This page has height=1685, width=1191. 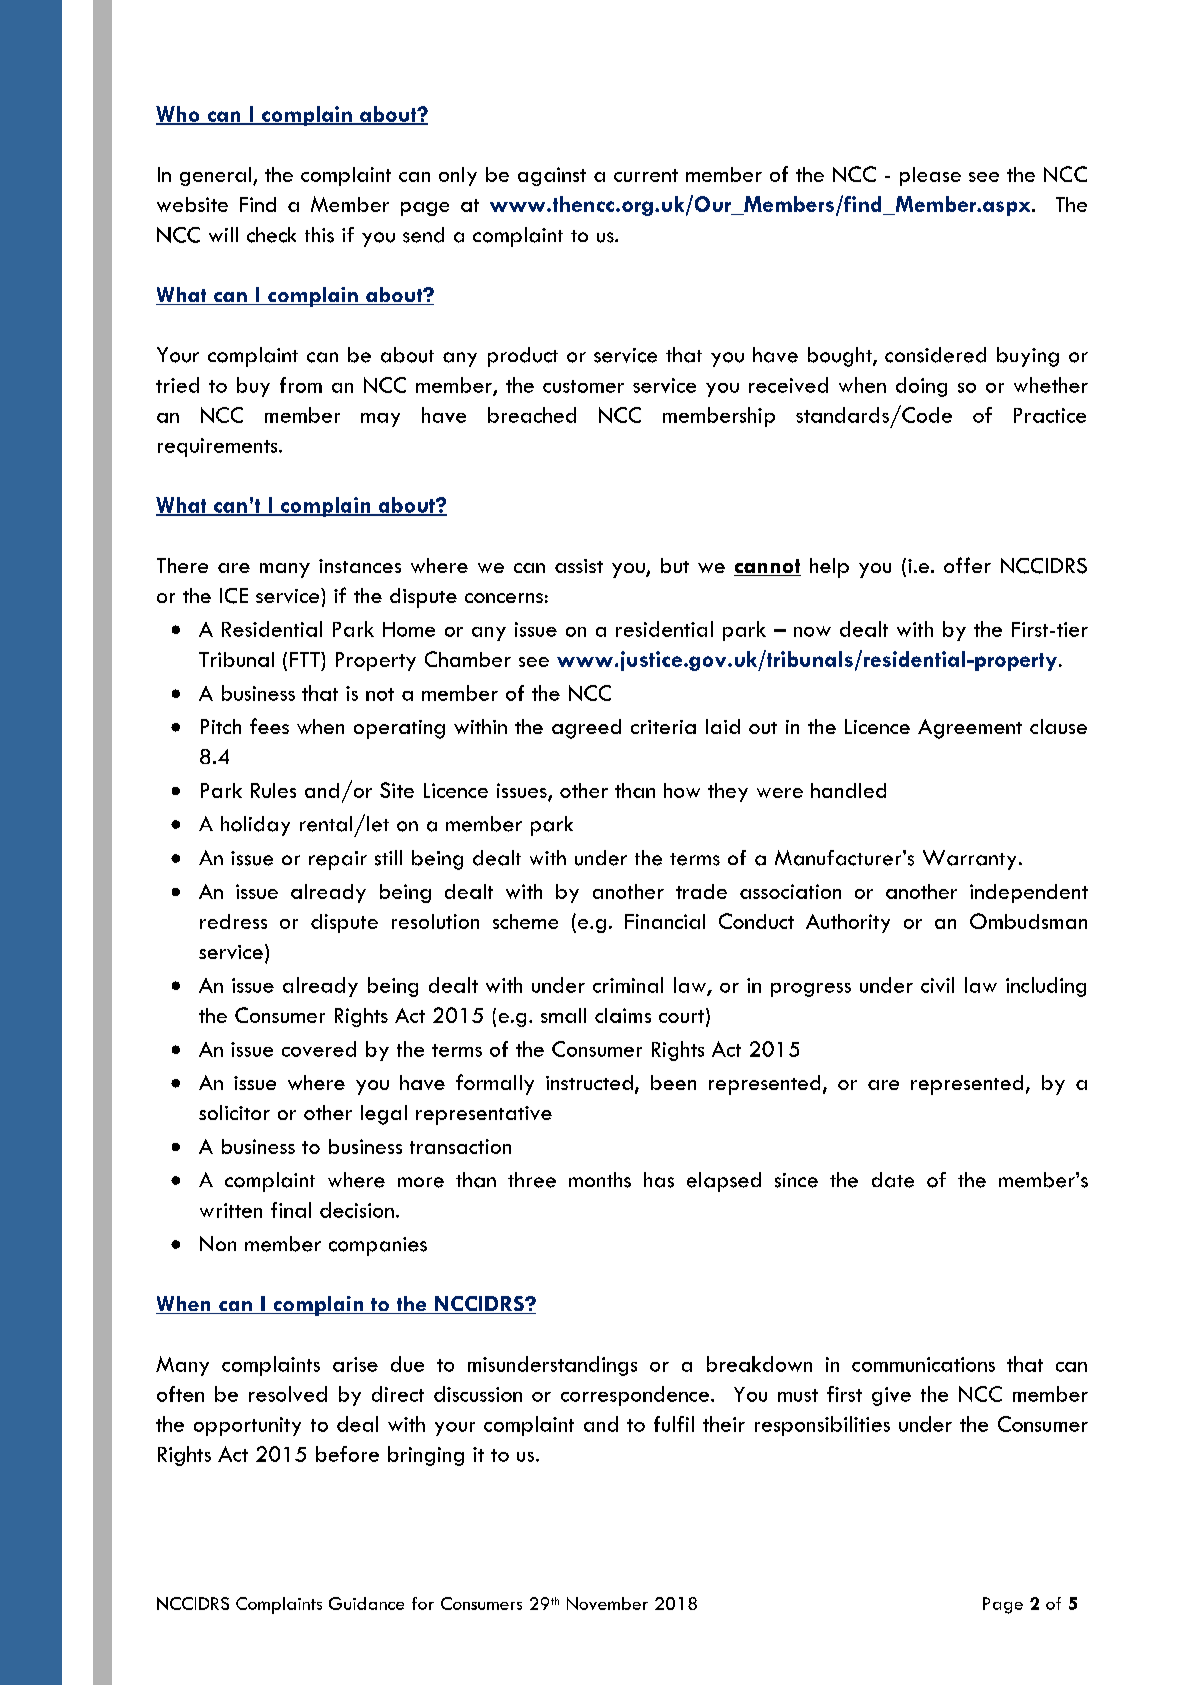 What do you see at coordinates (930, 176) in the page?
I see `please` at bounding box center [930, 176].
